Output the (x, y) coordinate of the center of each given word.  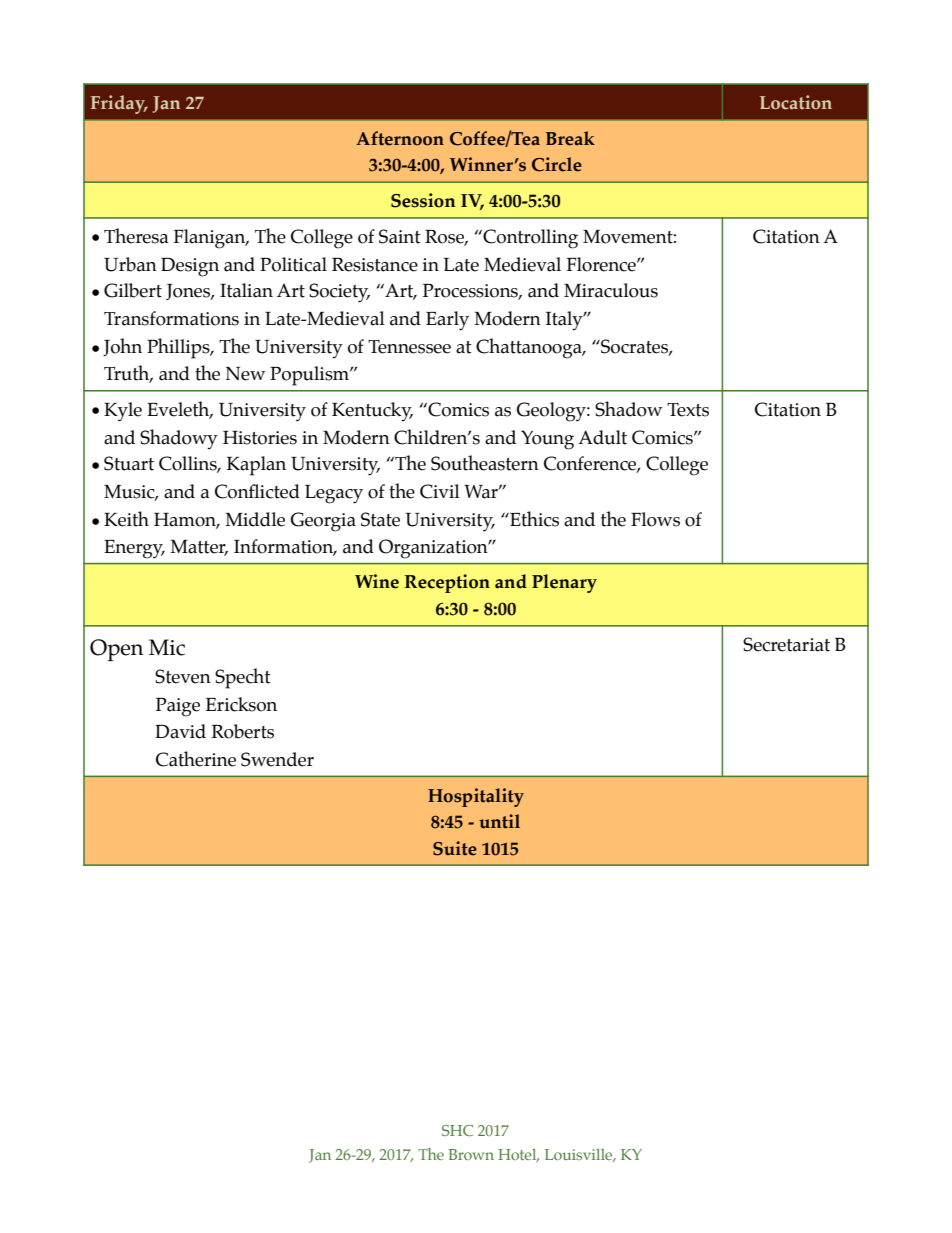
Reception (447, 583)
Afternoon (400, 138)
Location (796, 102)
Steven (183, 676)
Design (190, 267)
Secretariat (786, 644)
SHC (457, 1130)
